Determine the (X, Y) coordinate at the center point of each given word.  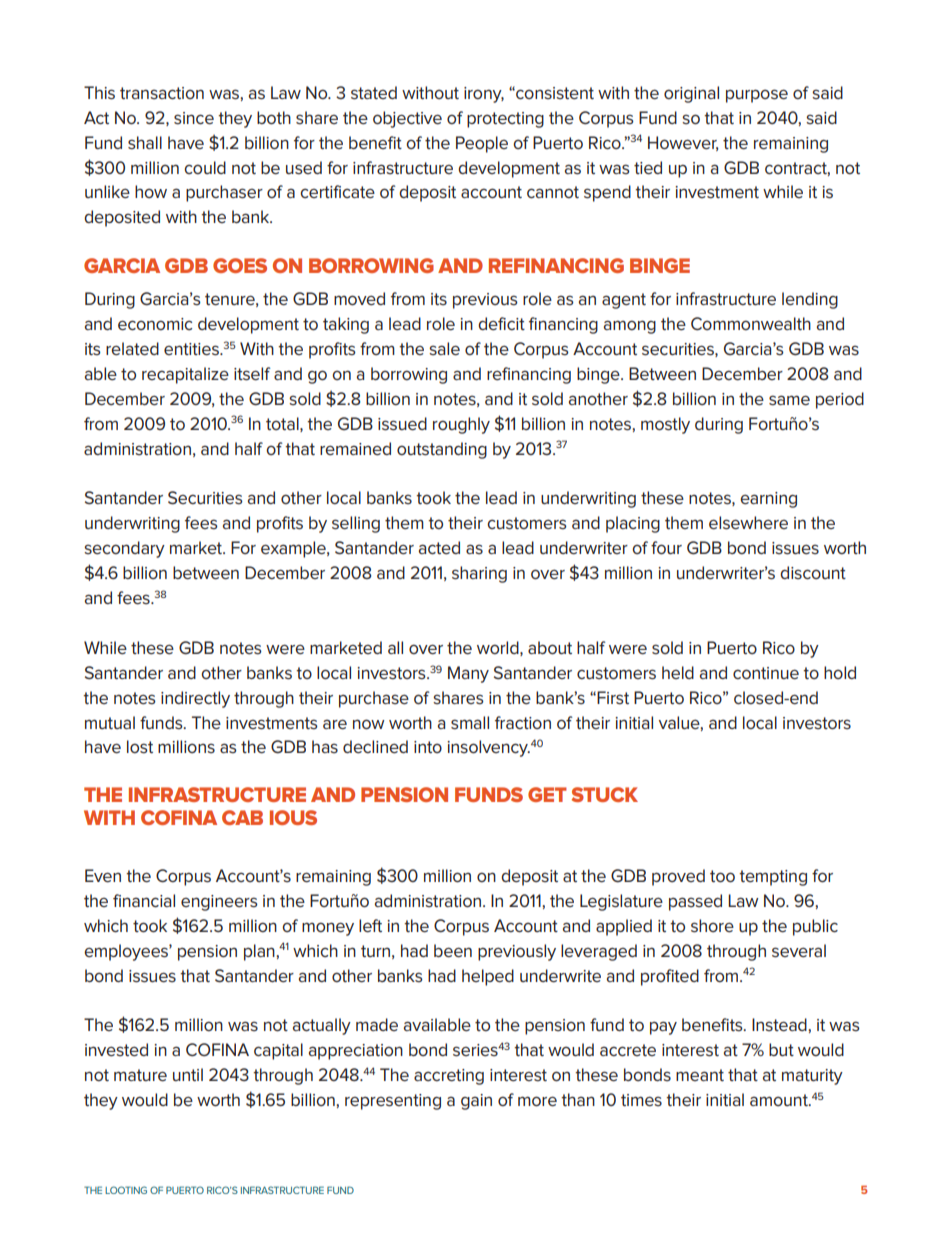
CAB (242, 817)
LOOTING (126, 1190)
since (194, 118)
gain (476, 1102)
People (482, 144)
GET (547, 794)
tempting (773, 878)
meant (700, 1075)
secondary (124, 549)
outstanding (442, 450)
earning (768, 500)
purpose (757, 96)
